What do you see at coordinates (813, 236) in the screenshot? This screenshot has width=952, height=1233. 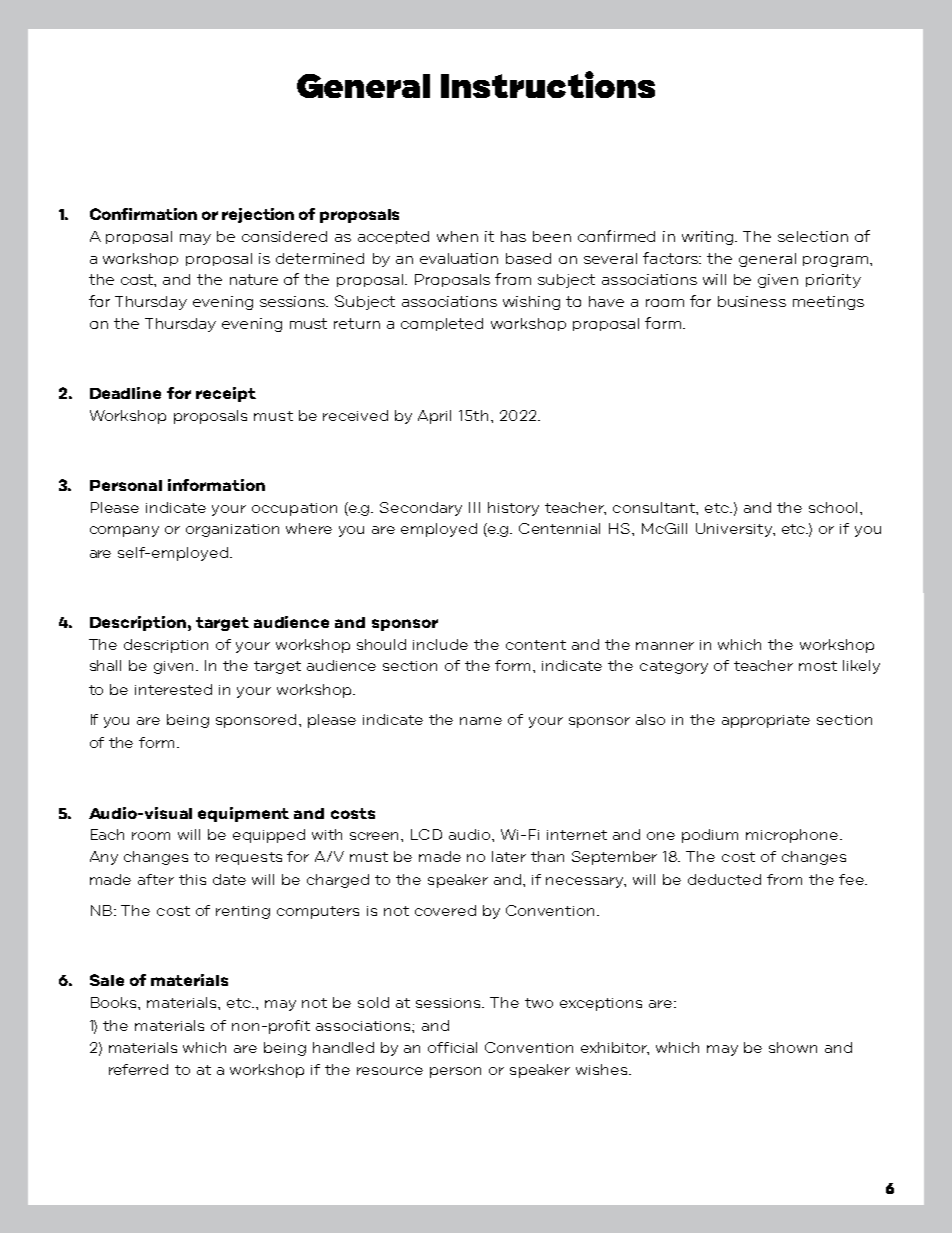 I see `selection` at bounding box center [813, 236].
